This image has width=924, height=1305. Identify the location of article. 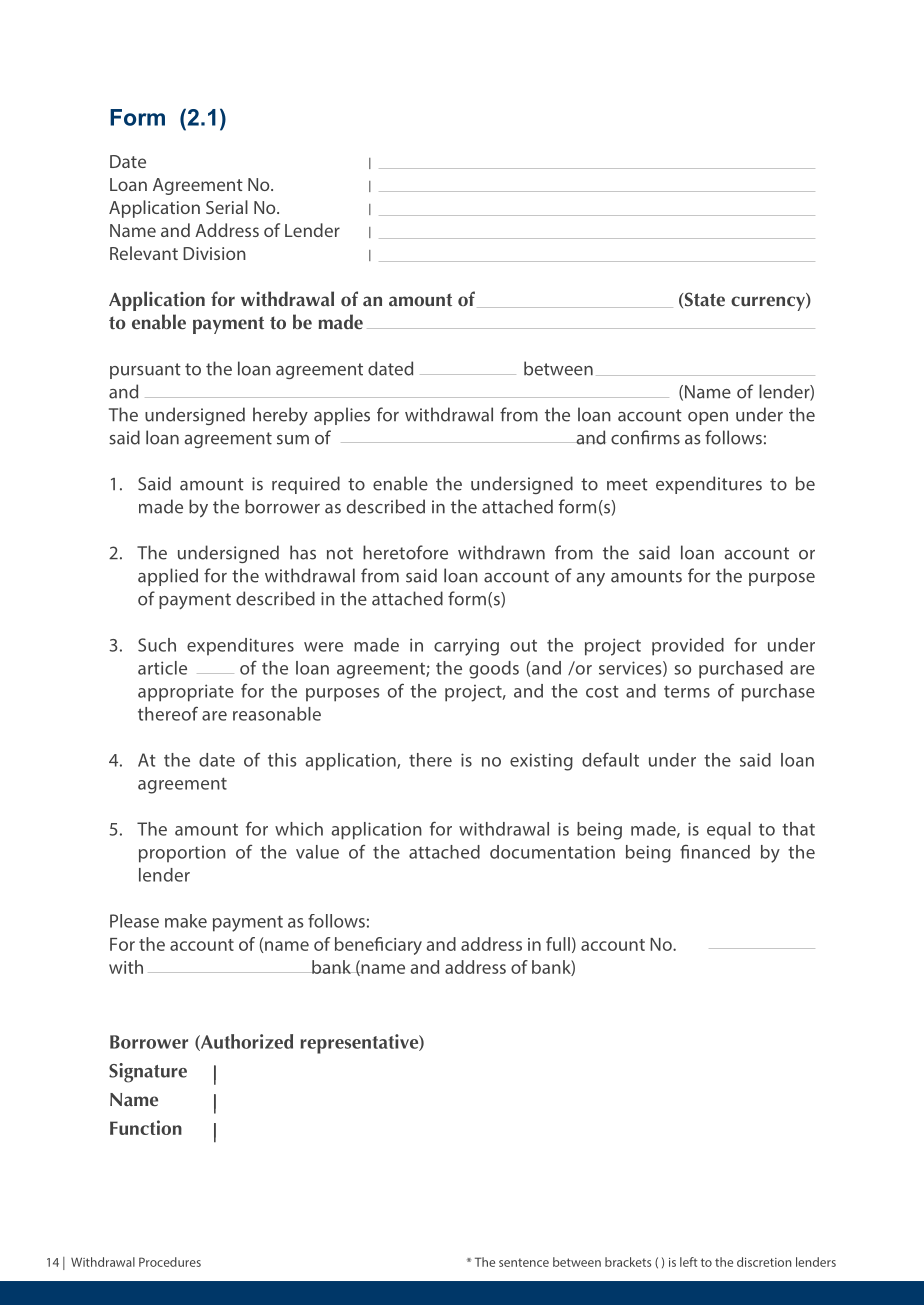
(162, 668).
